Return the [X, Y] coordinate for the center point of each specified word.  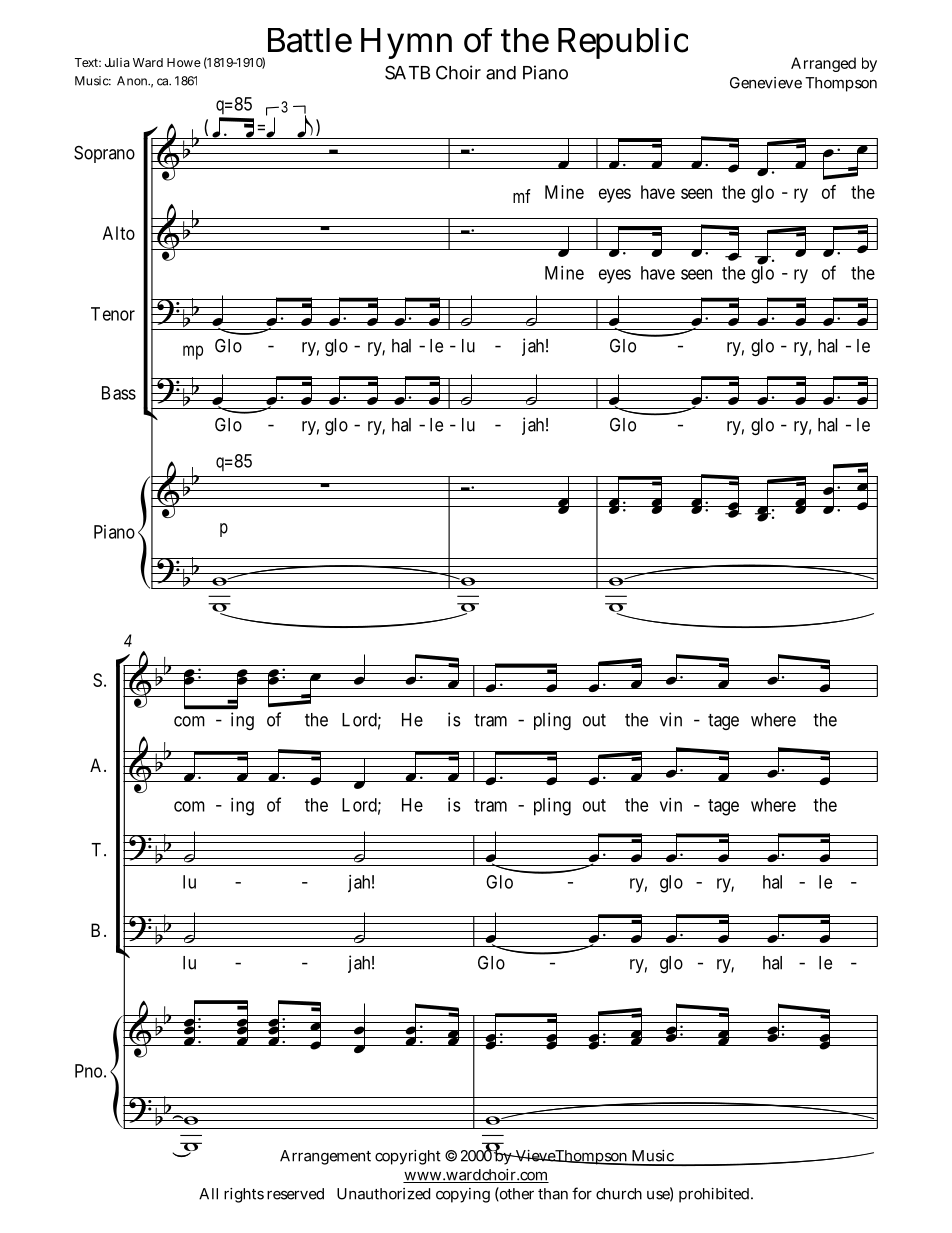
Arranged [823, 64]
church [619, 1194]
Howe [184, 62]
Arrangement [325, 1157]
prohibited [715, 1195]
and [501, 73]
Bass [119, 393]
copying [463, 1195]
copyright [408, 1157]
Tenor [113, 314]
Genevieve [766, 83]
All [208, 1194]
